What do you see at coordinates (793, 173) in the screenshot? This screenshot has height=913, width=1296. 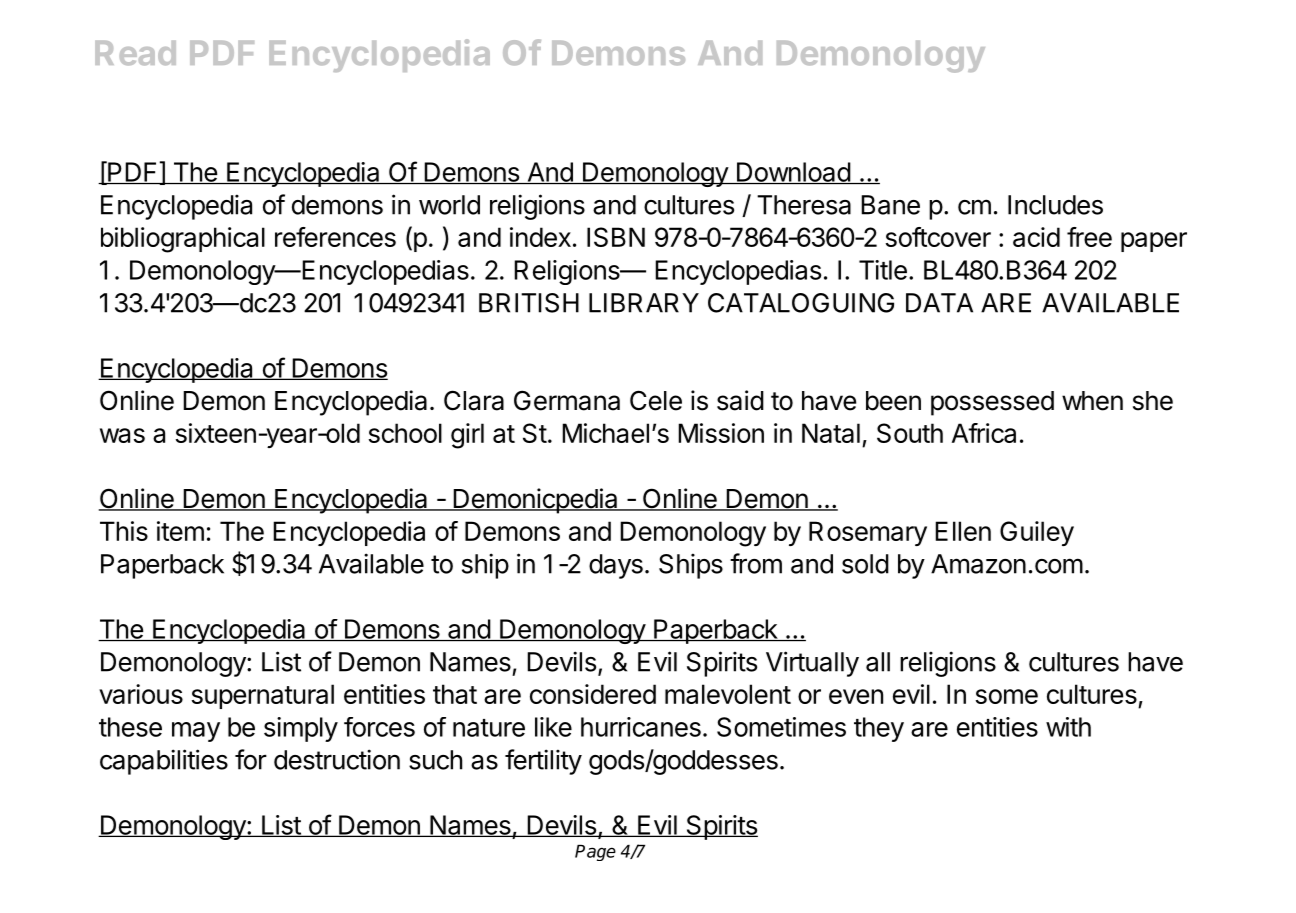 I see `Download` at bounding box center [793, 173].
